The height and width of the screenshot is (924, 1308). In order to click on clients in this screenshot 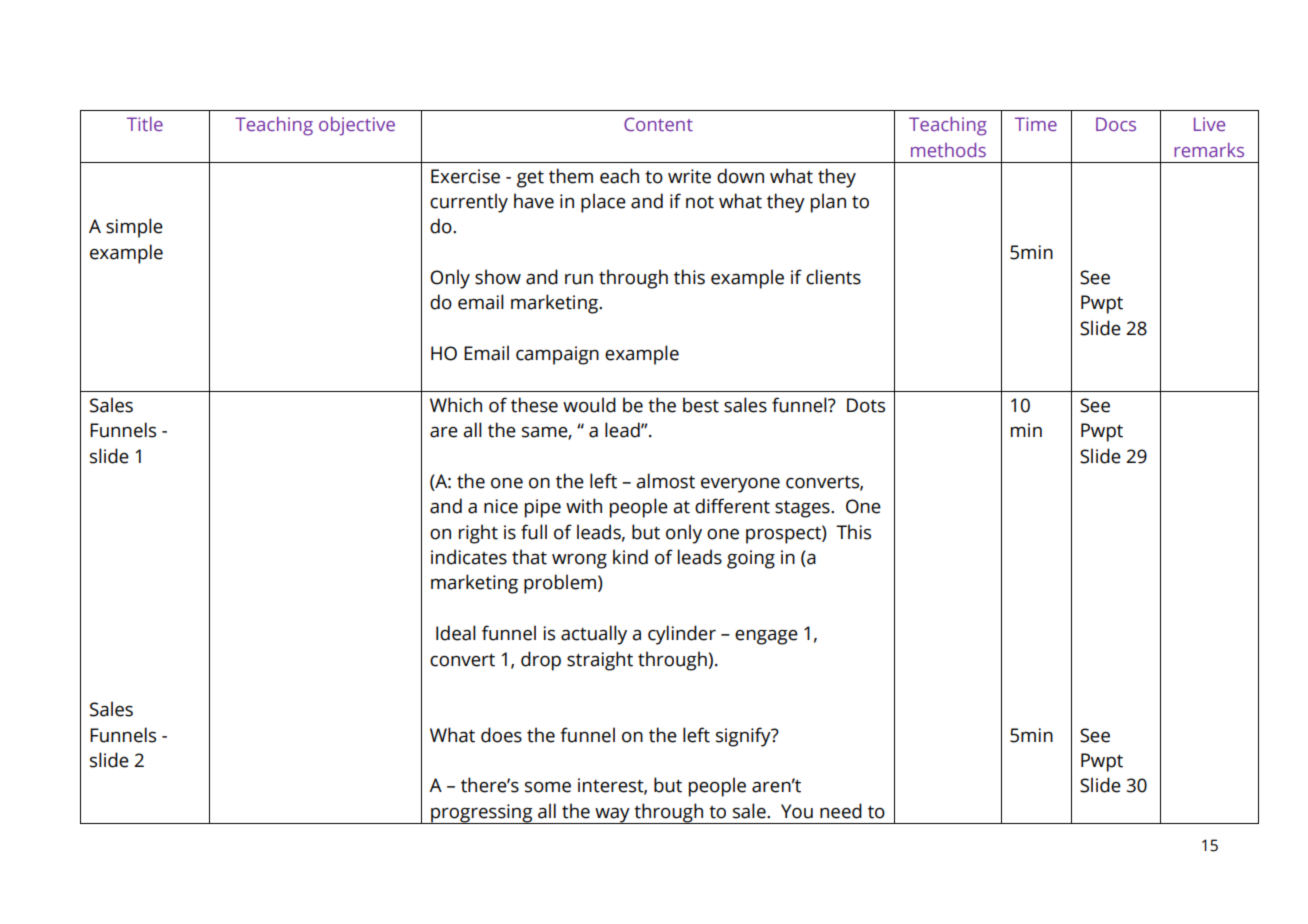, I will do `click(833, 277)`.
